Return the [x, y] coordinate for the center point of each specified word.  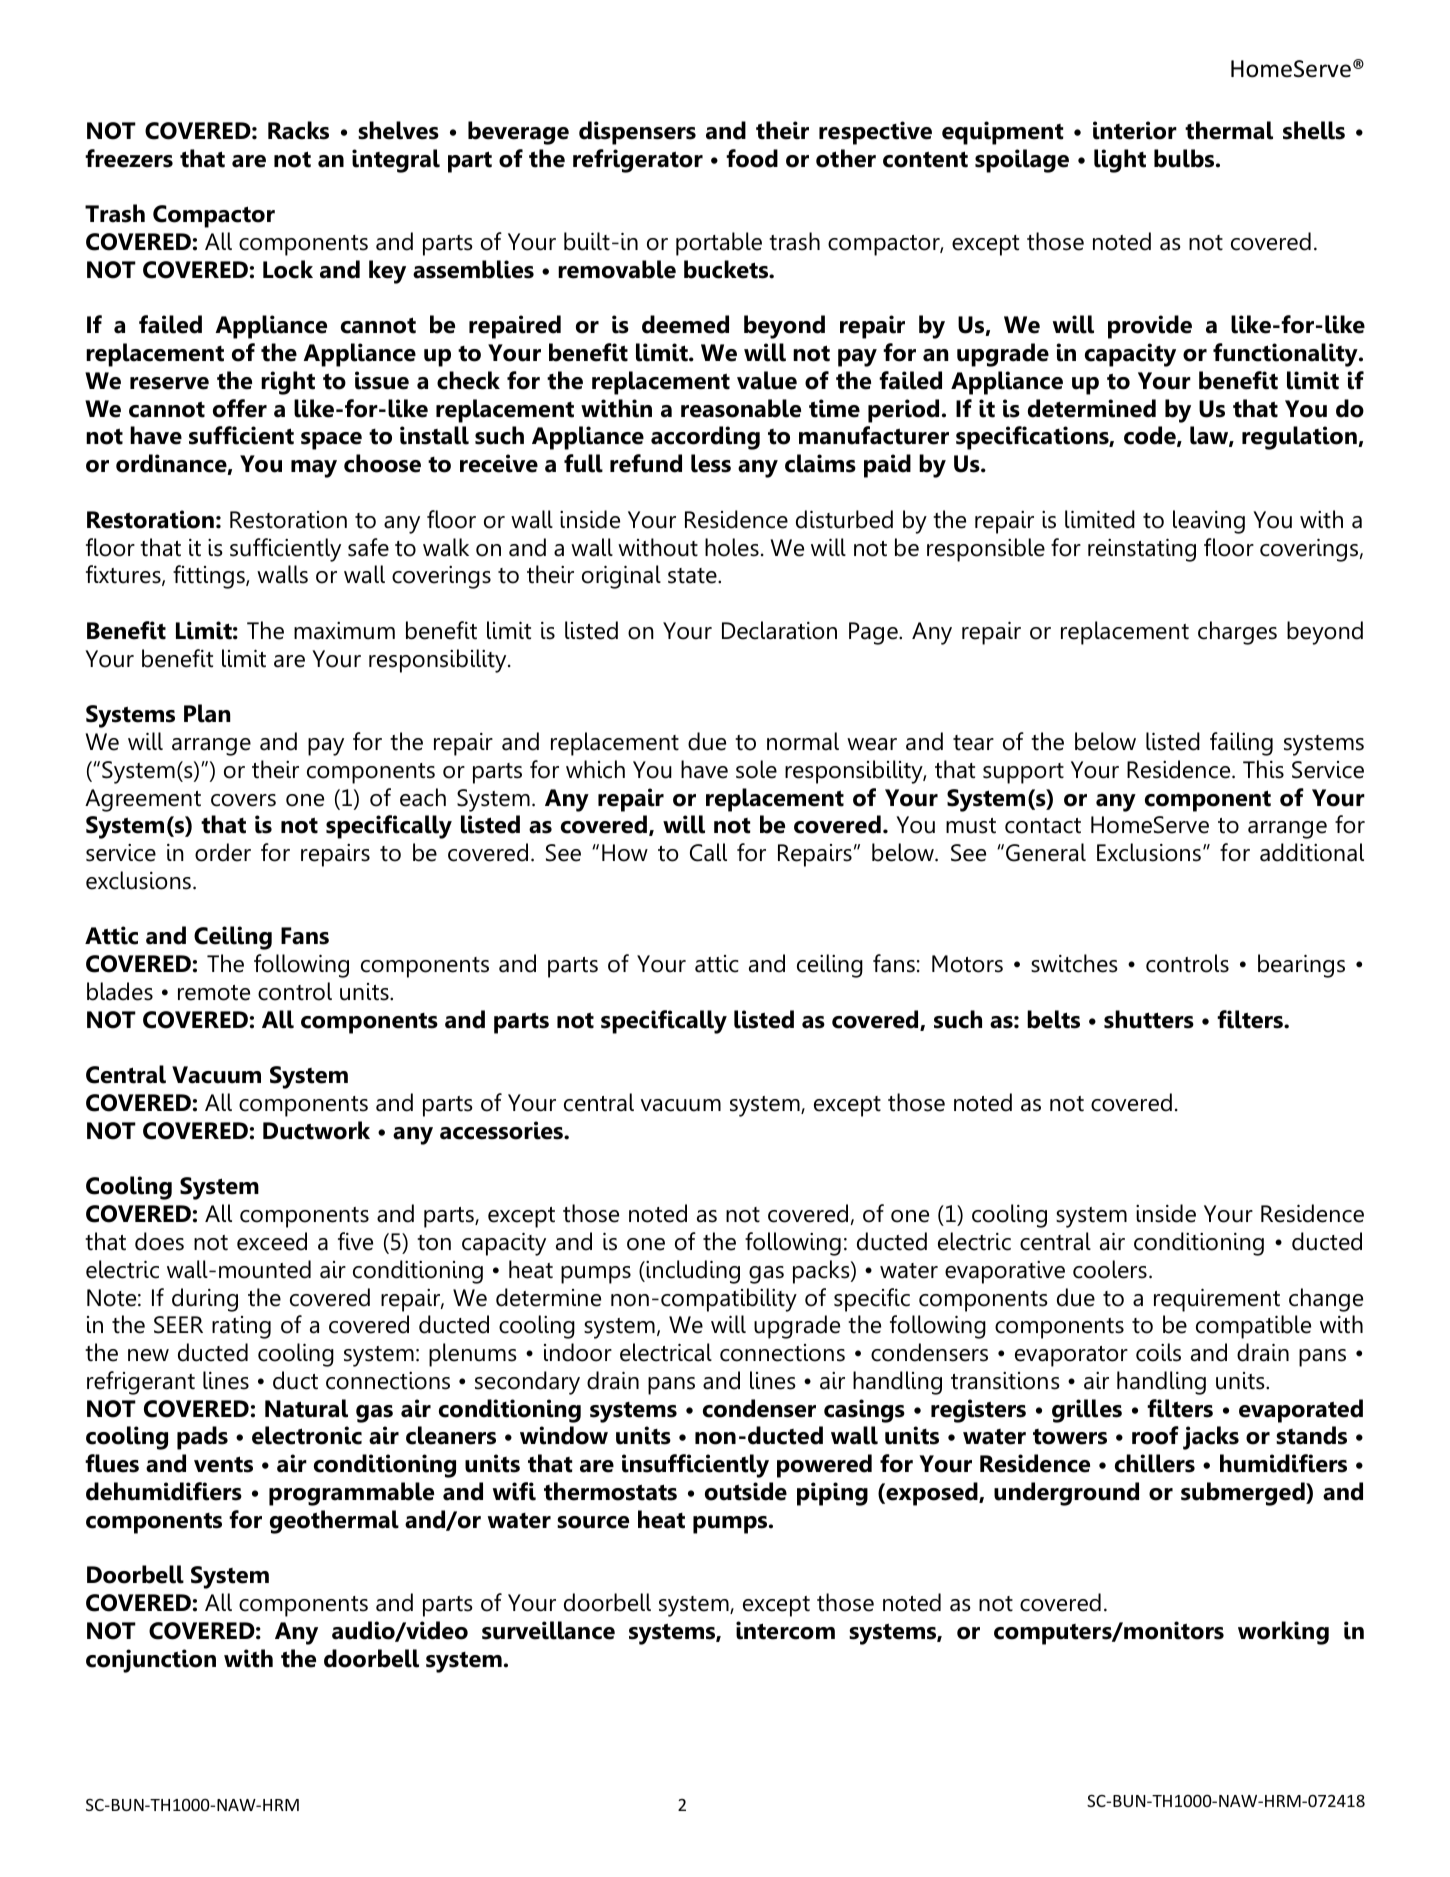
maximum [344, 631]
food [752, 158]
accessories [502, 1130]
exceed [272, 1241]
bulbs [1185, 158]
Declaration [779, 630]
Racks [298, 130]
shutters [1149, 1019]
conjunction [151, 1661]
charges [1237, 633]
